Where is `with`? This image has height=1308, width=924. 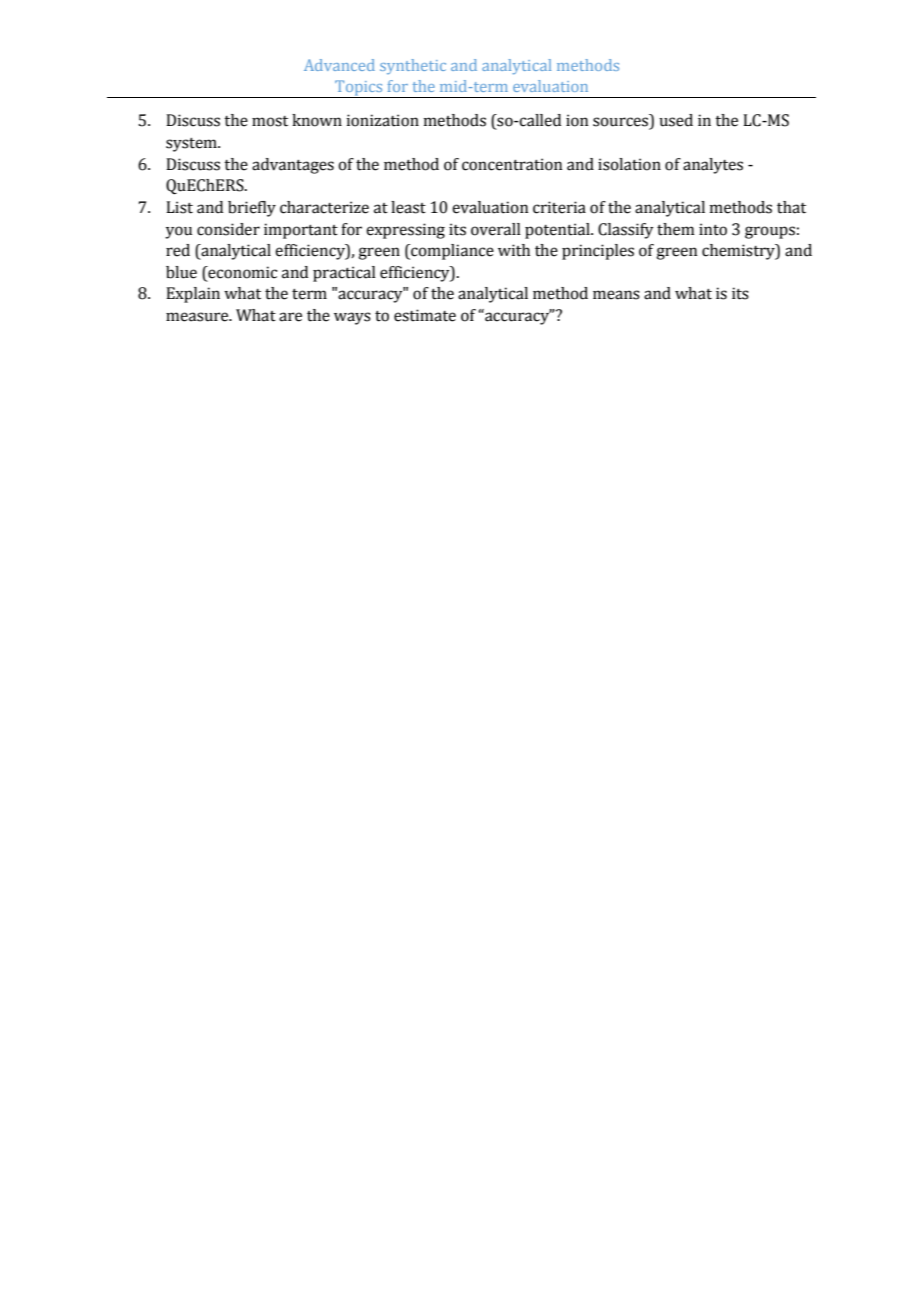
with is located at coordinates (514, 250).
